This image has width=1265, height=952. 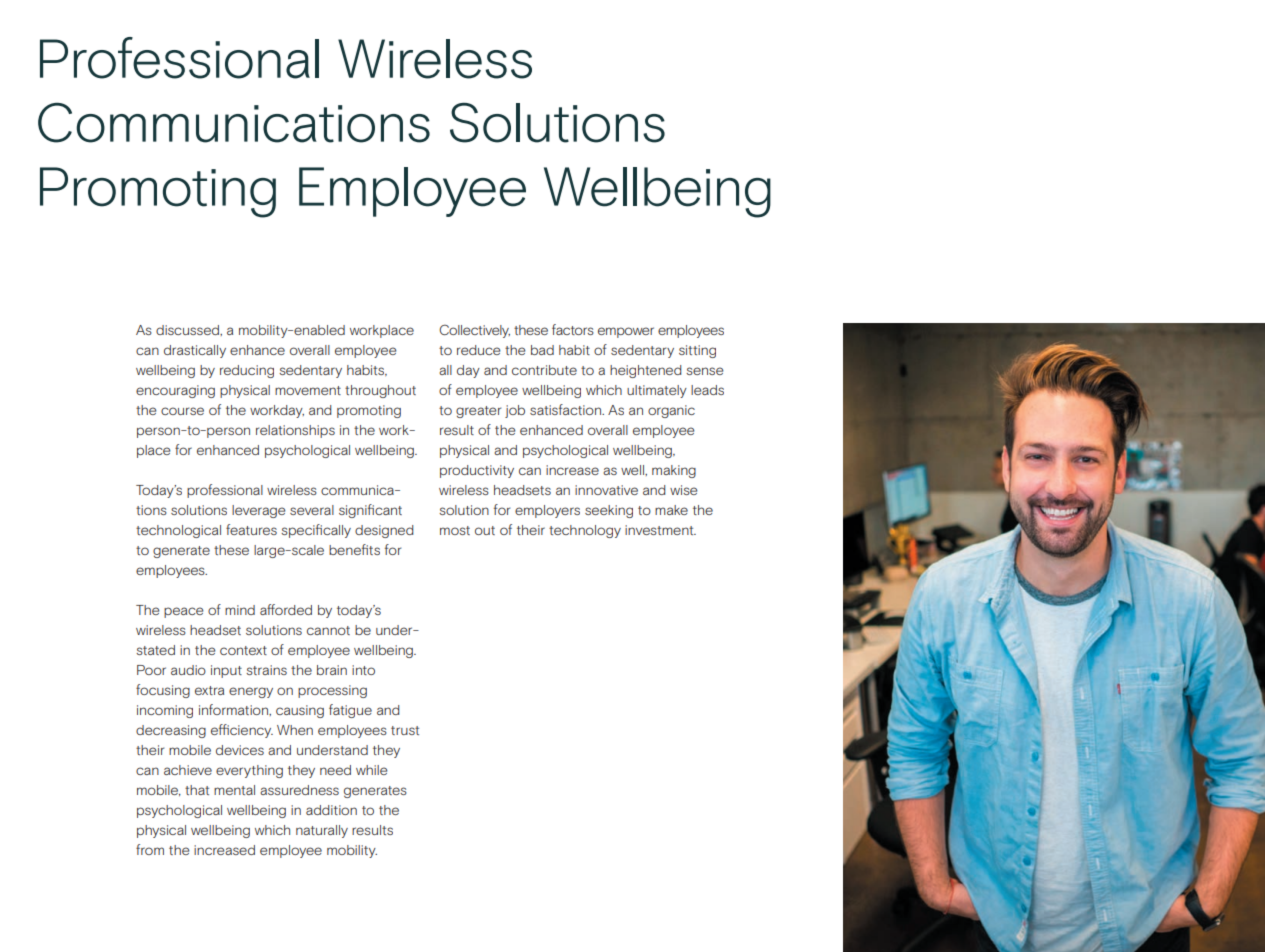 What do you see at coordinates (354, 549) in the image?
I see `benefits` at bounding box center [354, 549].
